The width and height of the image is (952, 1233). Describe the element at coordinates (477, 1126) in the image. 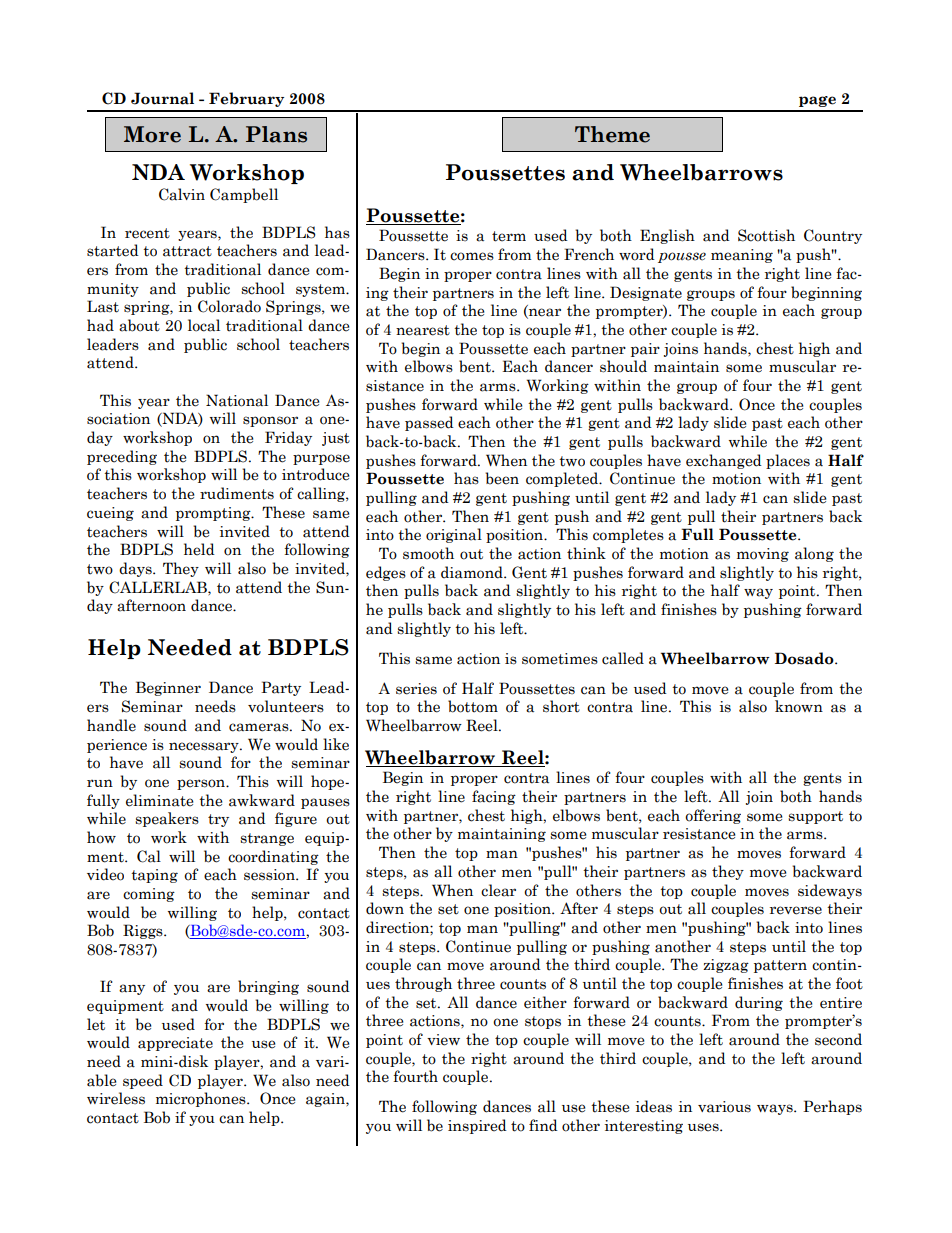

I see `inspired` at that location.
